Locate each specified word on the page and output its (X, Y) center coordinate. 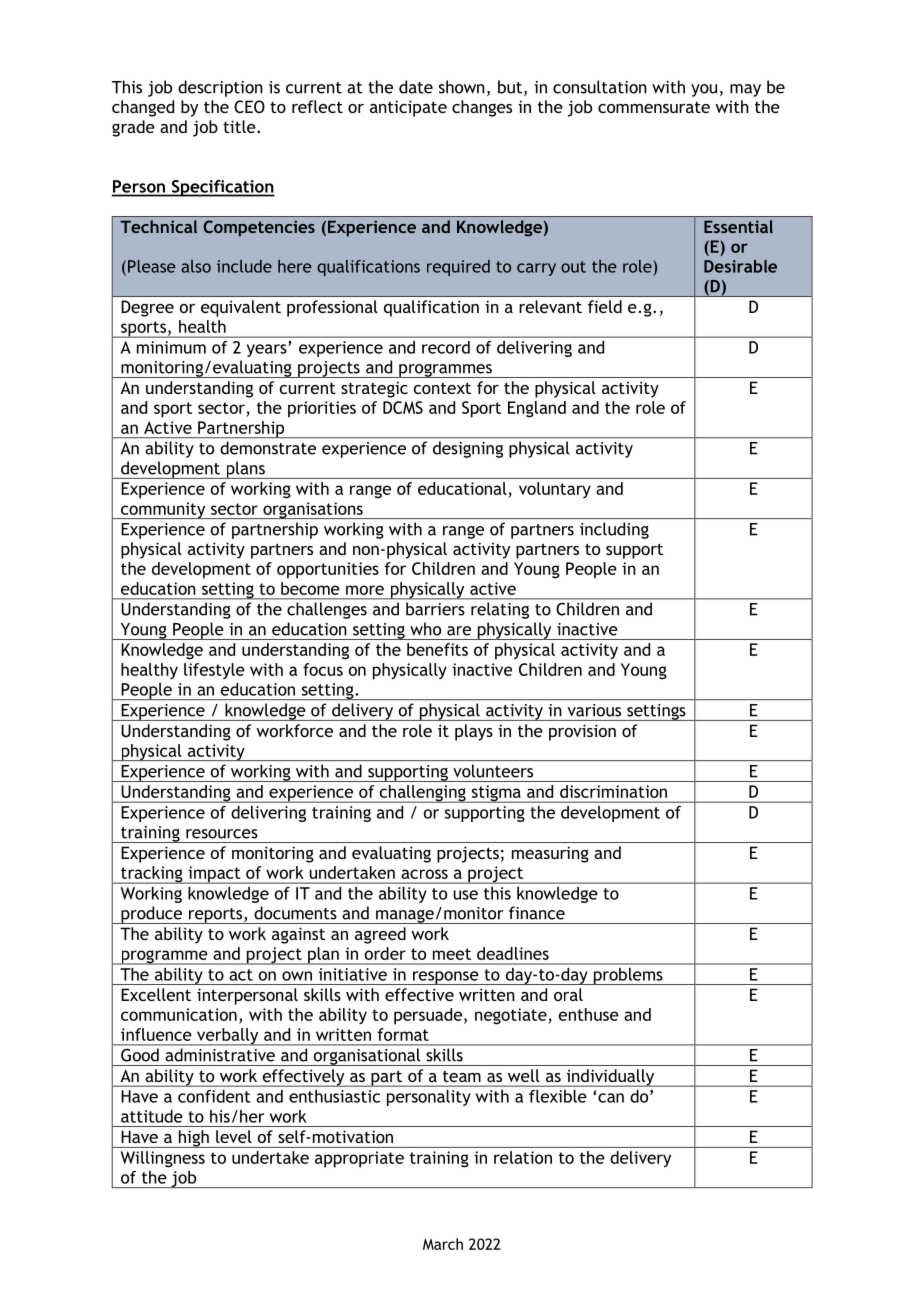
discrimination (613, 791)
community (163, 510)
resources (222, 834)
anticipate (408, 108)
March (443, 1244)
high (193, 1139)
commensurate (654, 107)
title (240, 126)
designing (468, 449)
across (424, 874)
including (614, 530)
